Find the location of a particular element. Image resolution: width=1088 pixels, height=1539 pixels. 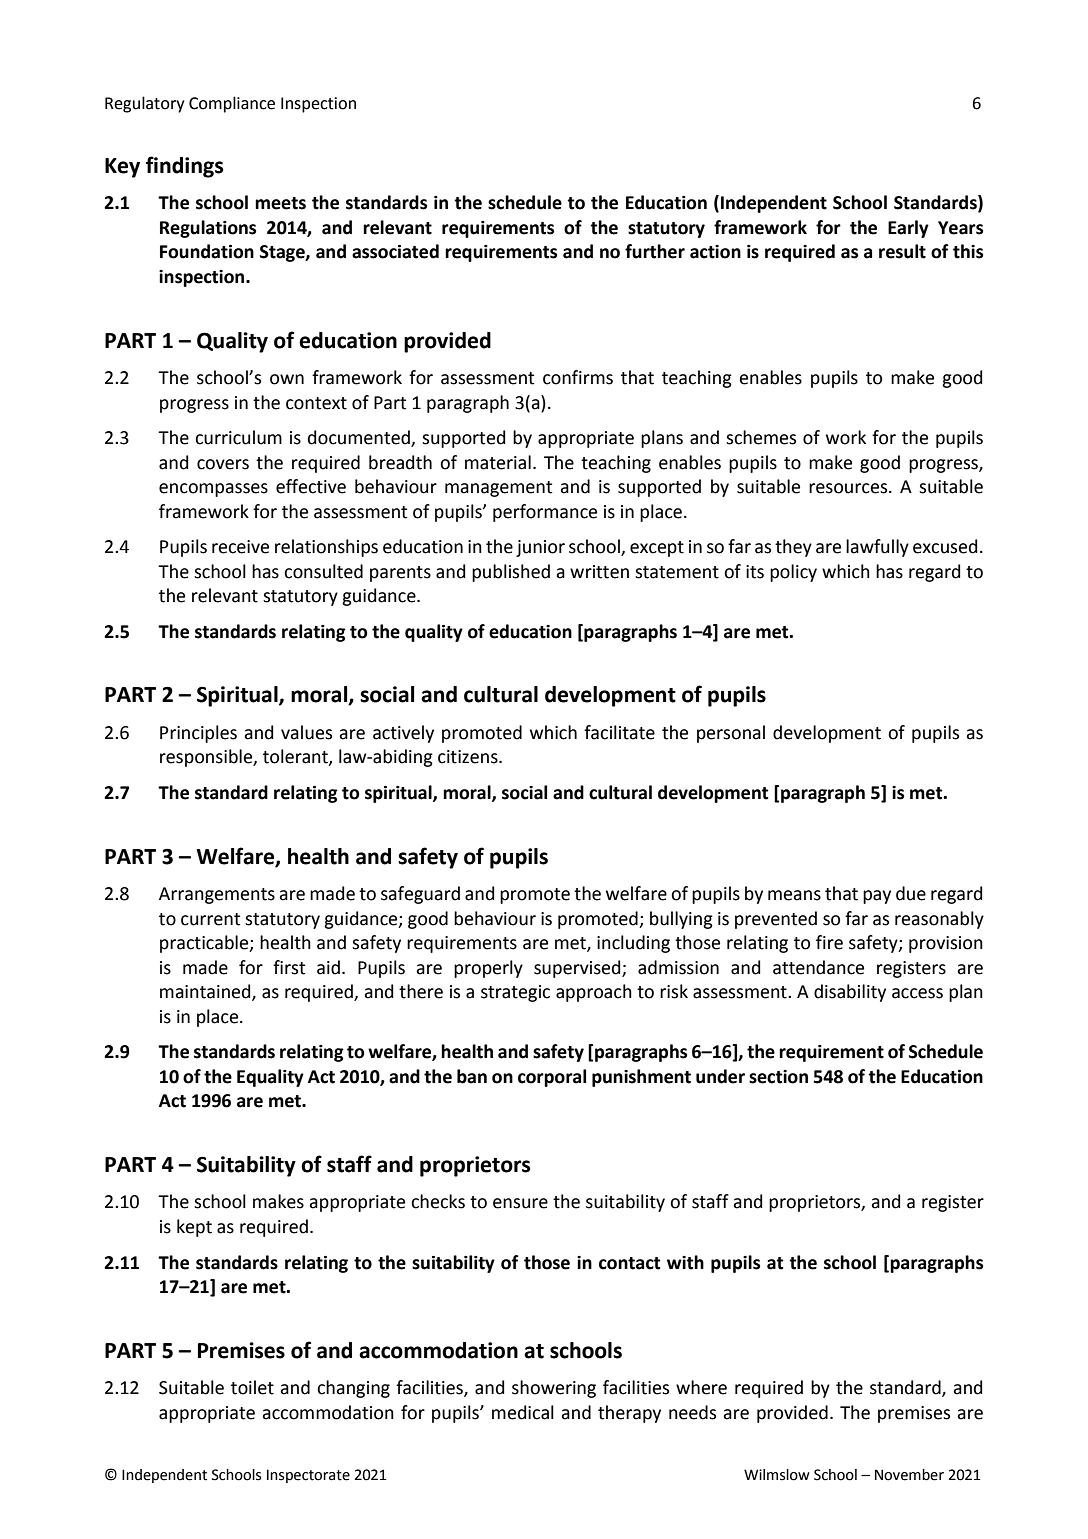

Early is located at coordinates (908, 229).
